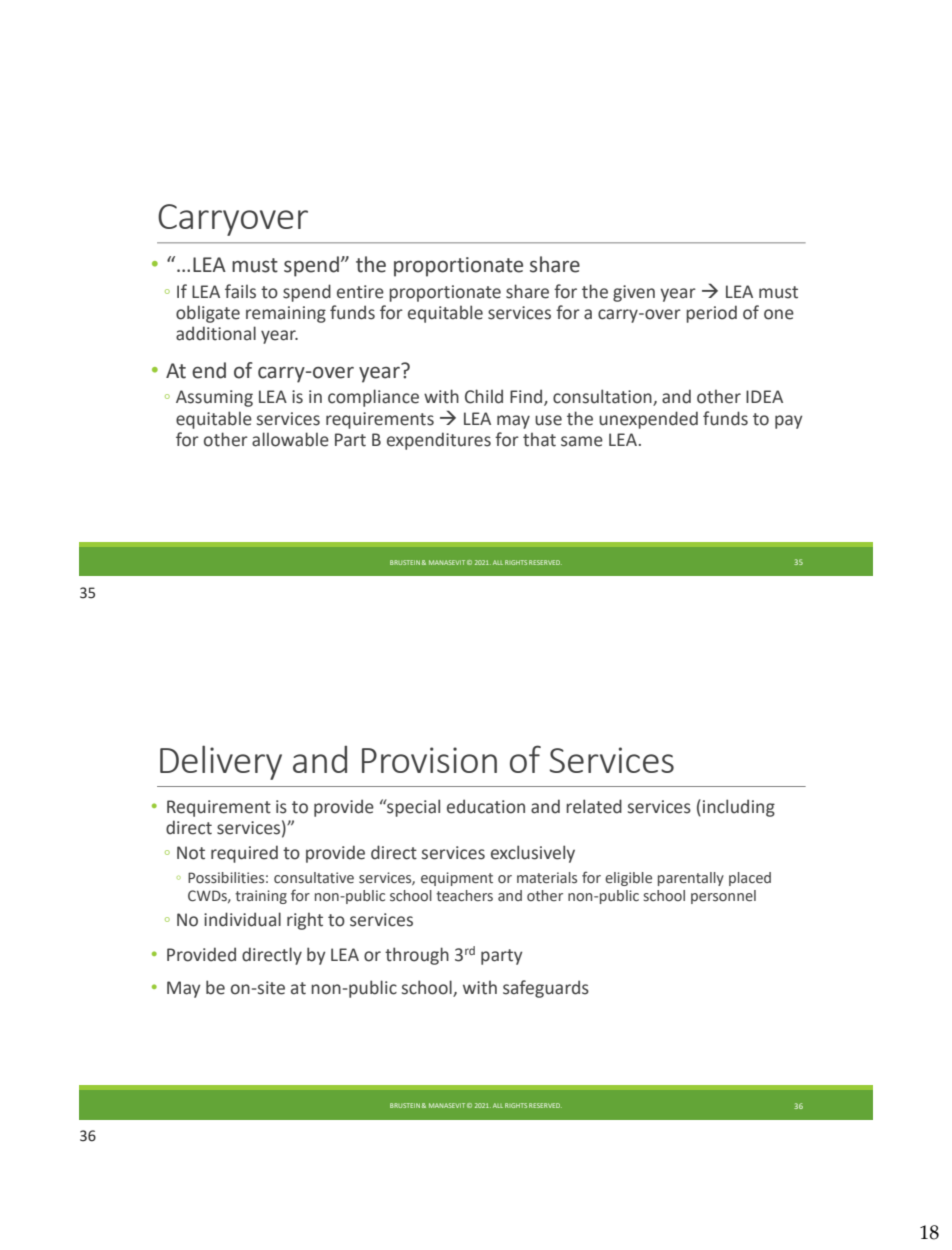 The image size is (952, 1250). I want to click on safeguards, so click(546, 989).
